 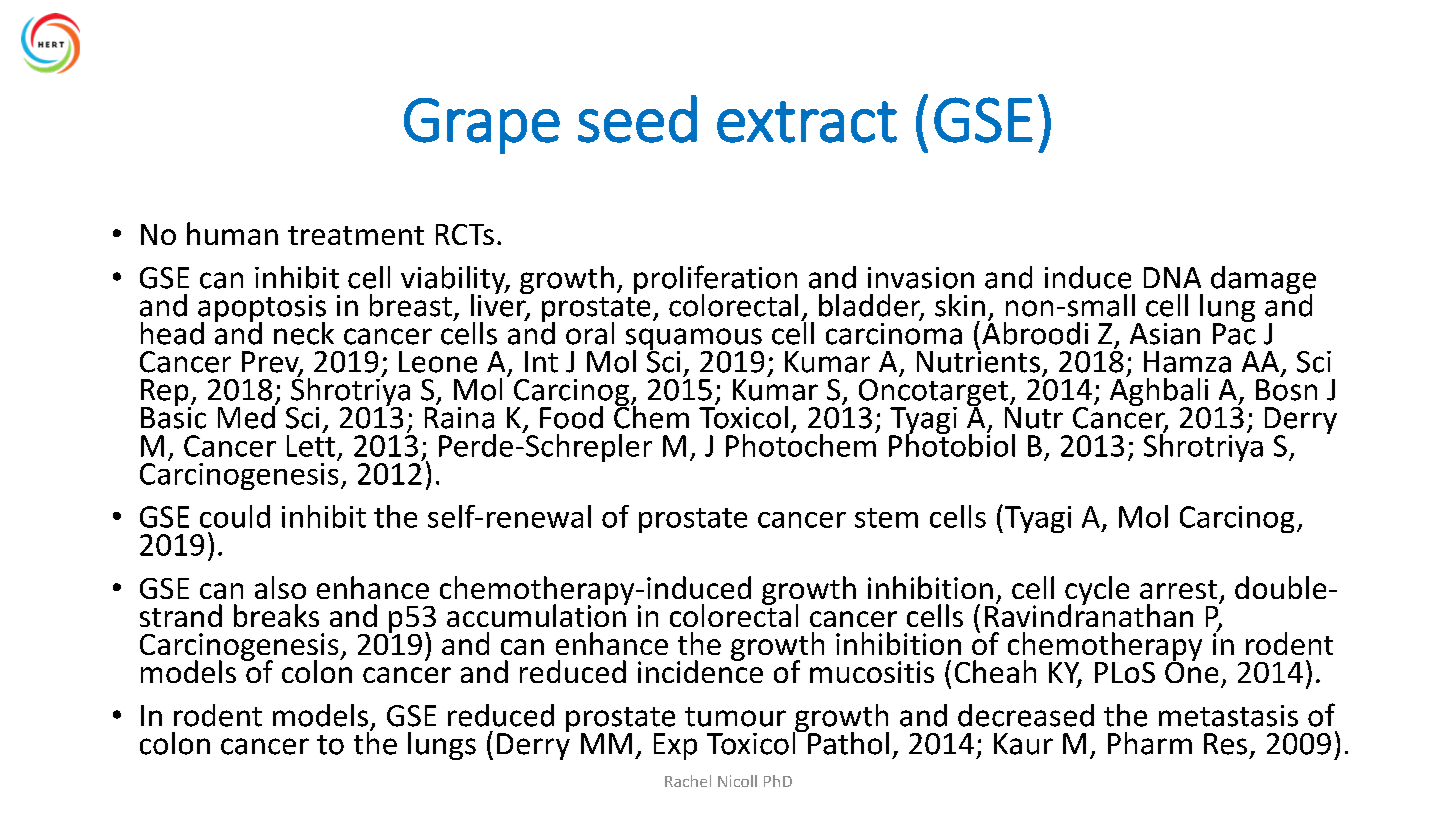 I want to click on Rachel, so click(x=688, y=781).
